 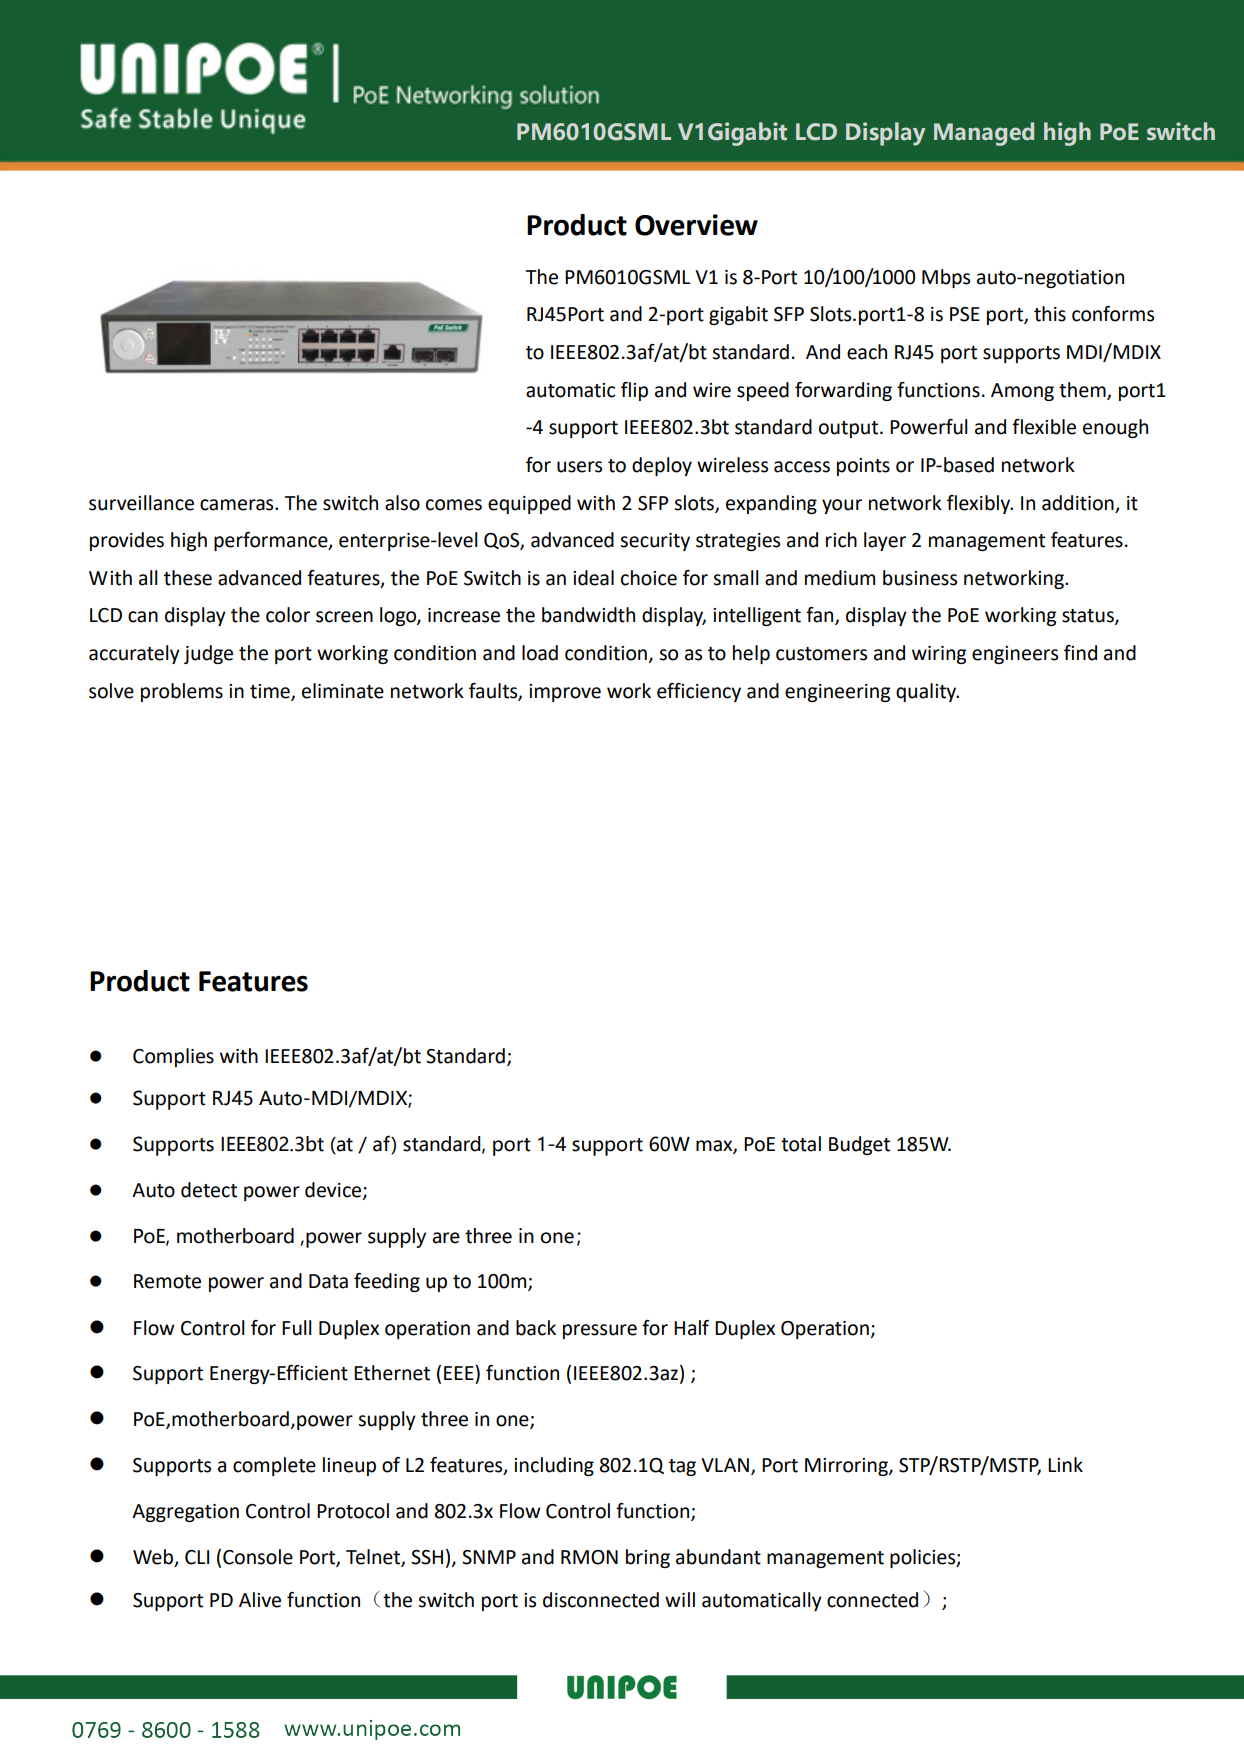 What do you see at coordinates (648, 1558) in the image?
I see `bring` at bounding box center [648, 1558].
